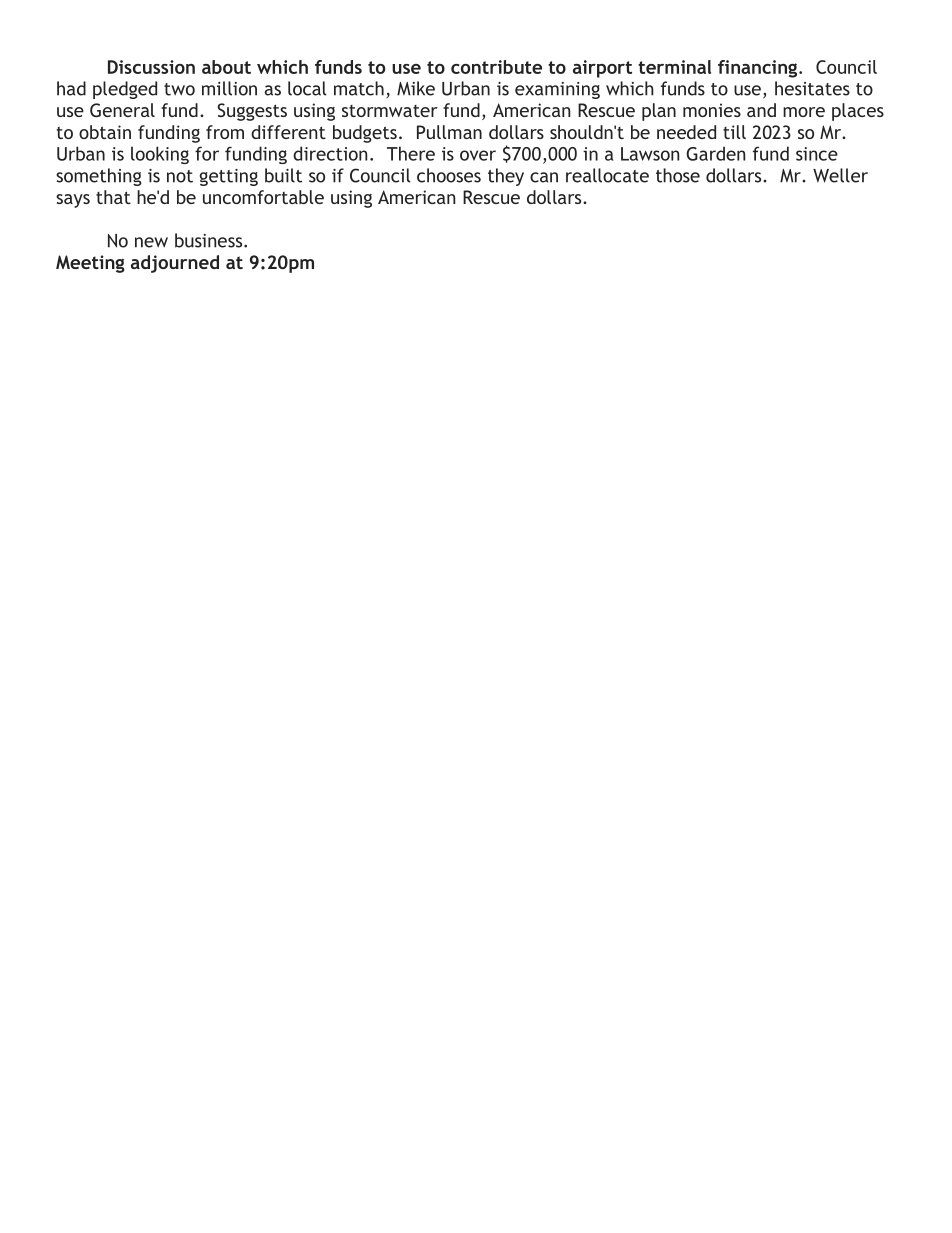 The height and width of the document is (1233, 952). I want to click on that, so click(113, 197).
